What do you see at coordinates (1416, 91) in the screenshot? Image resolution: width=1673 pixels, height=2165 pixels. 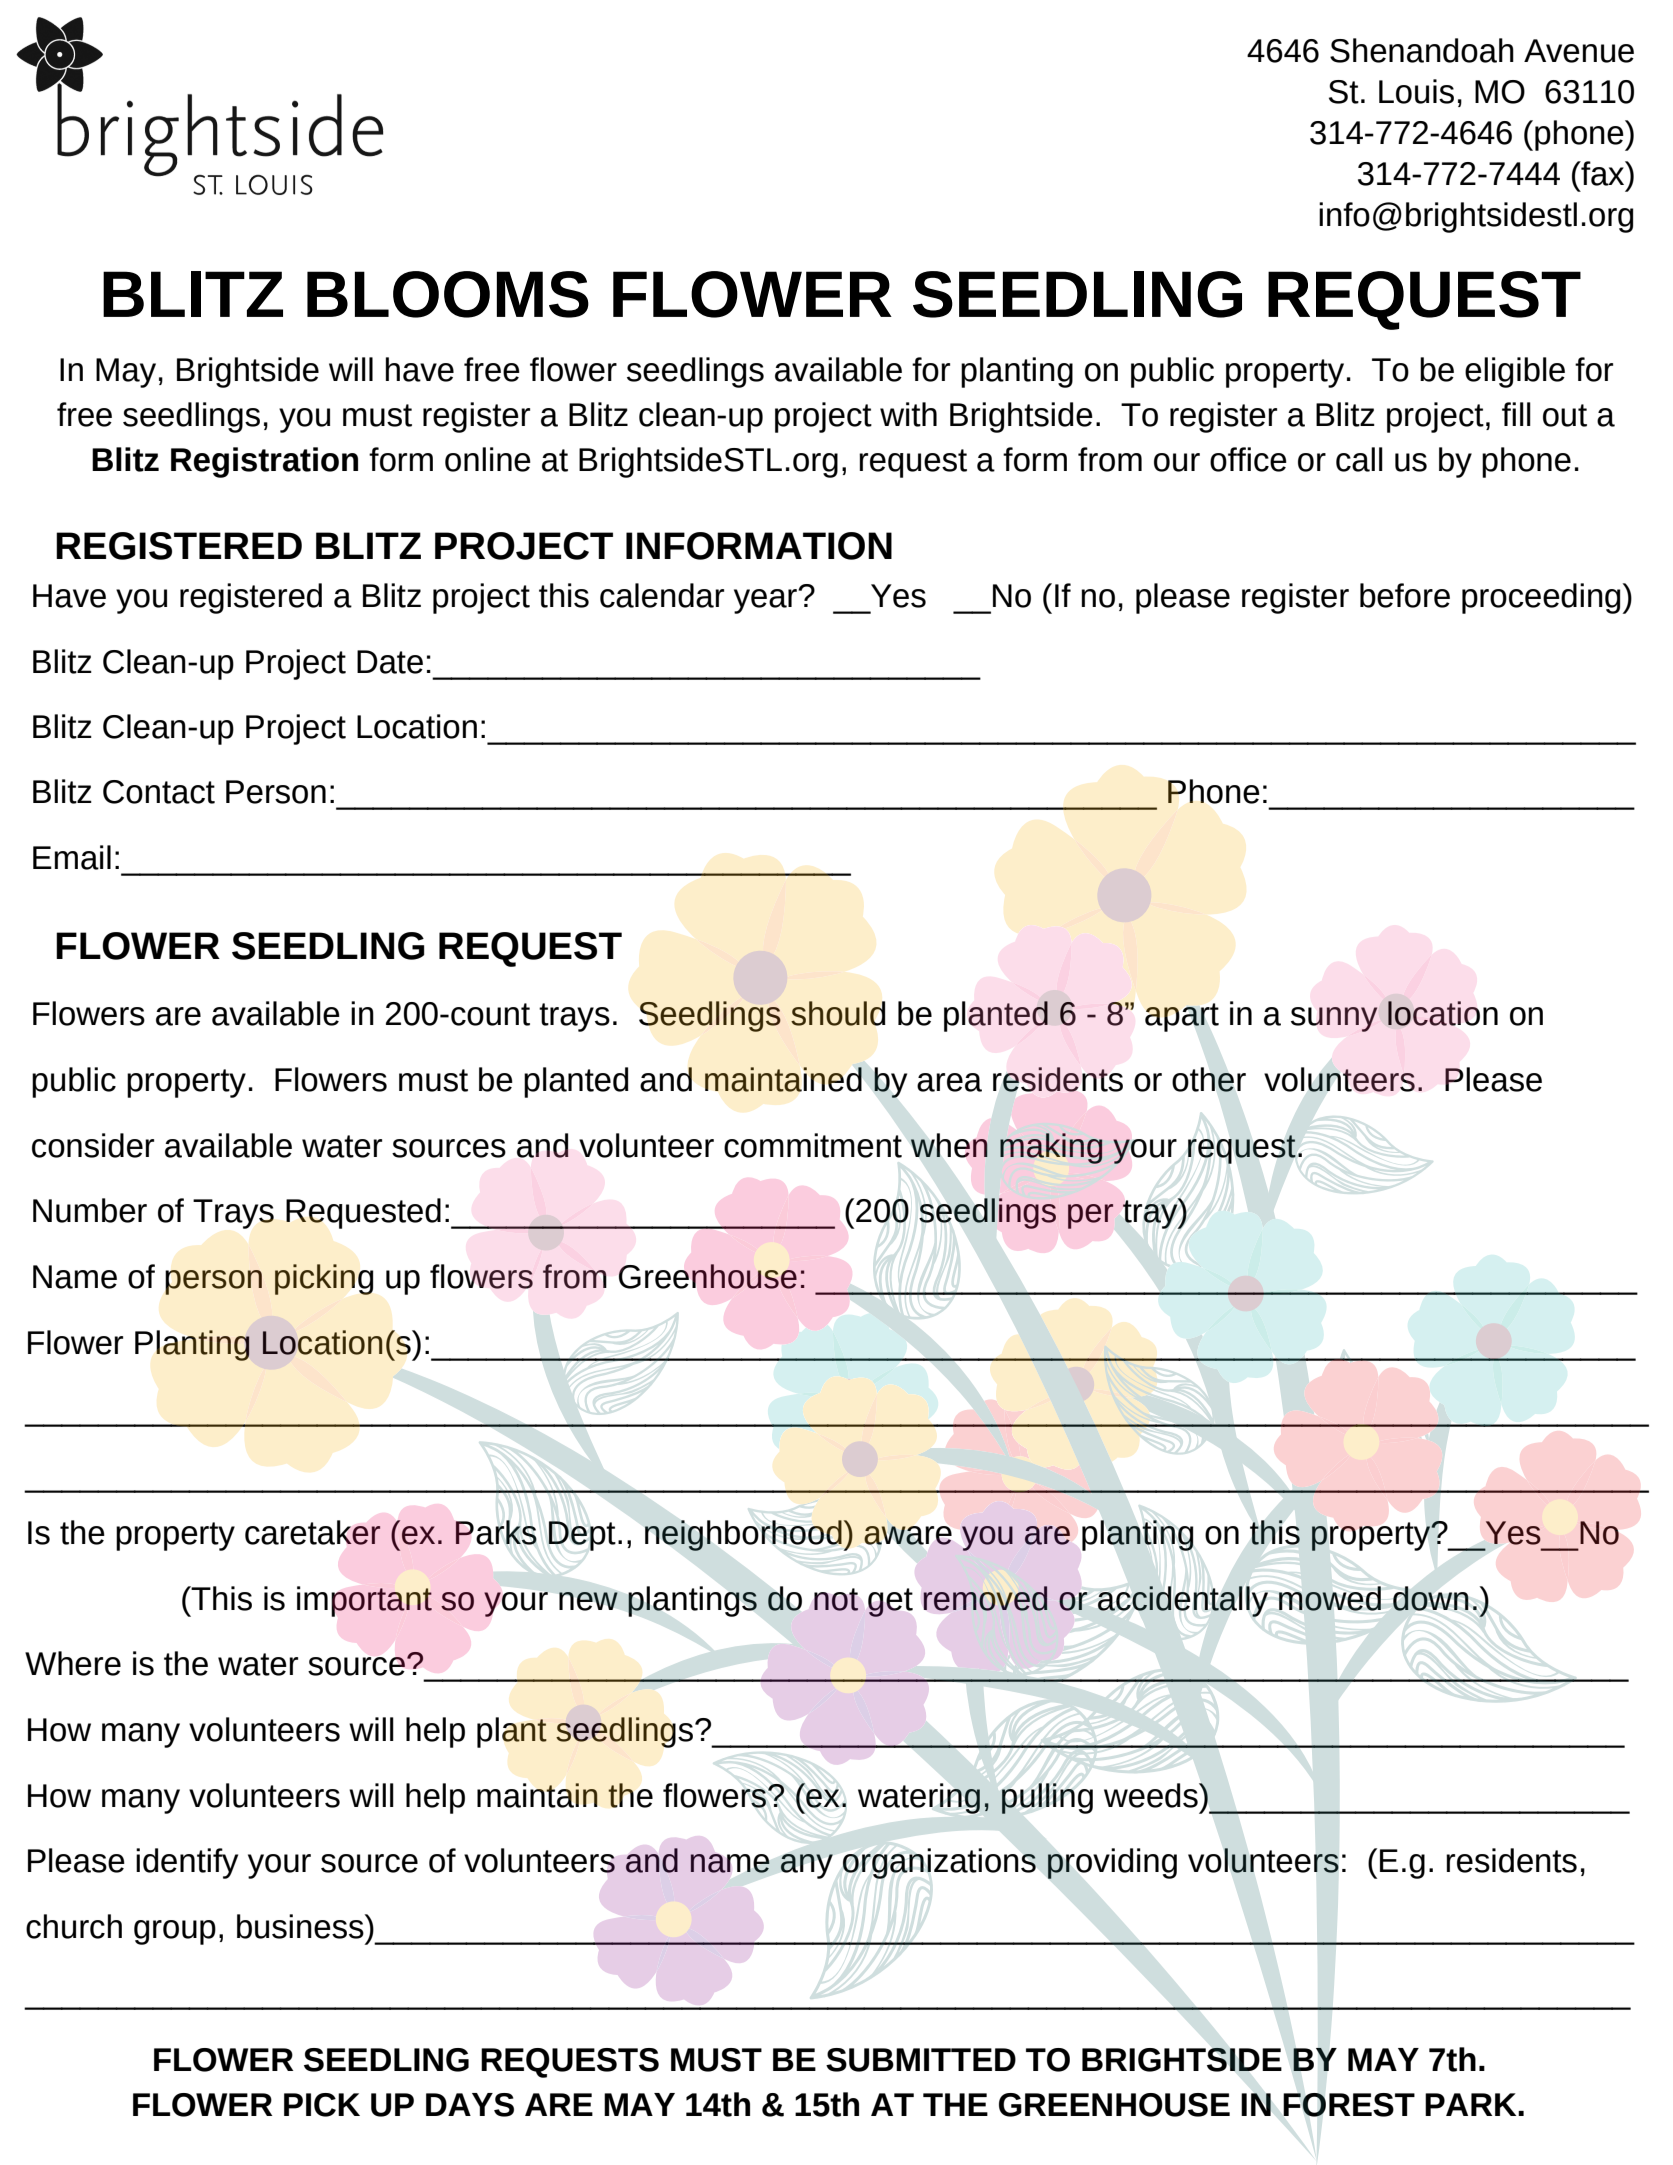 I see `Louis` at bounding box center [1416, 91].
